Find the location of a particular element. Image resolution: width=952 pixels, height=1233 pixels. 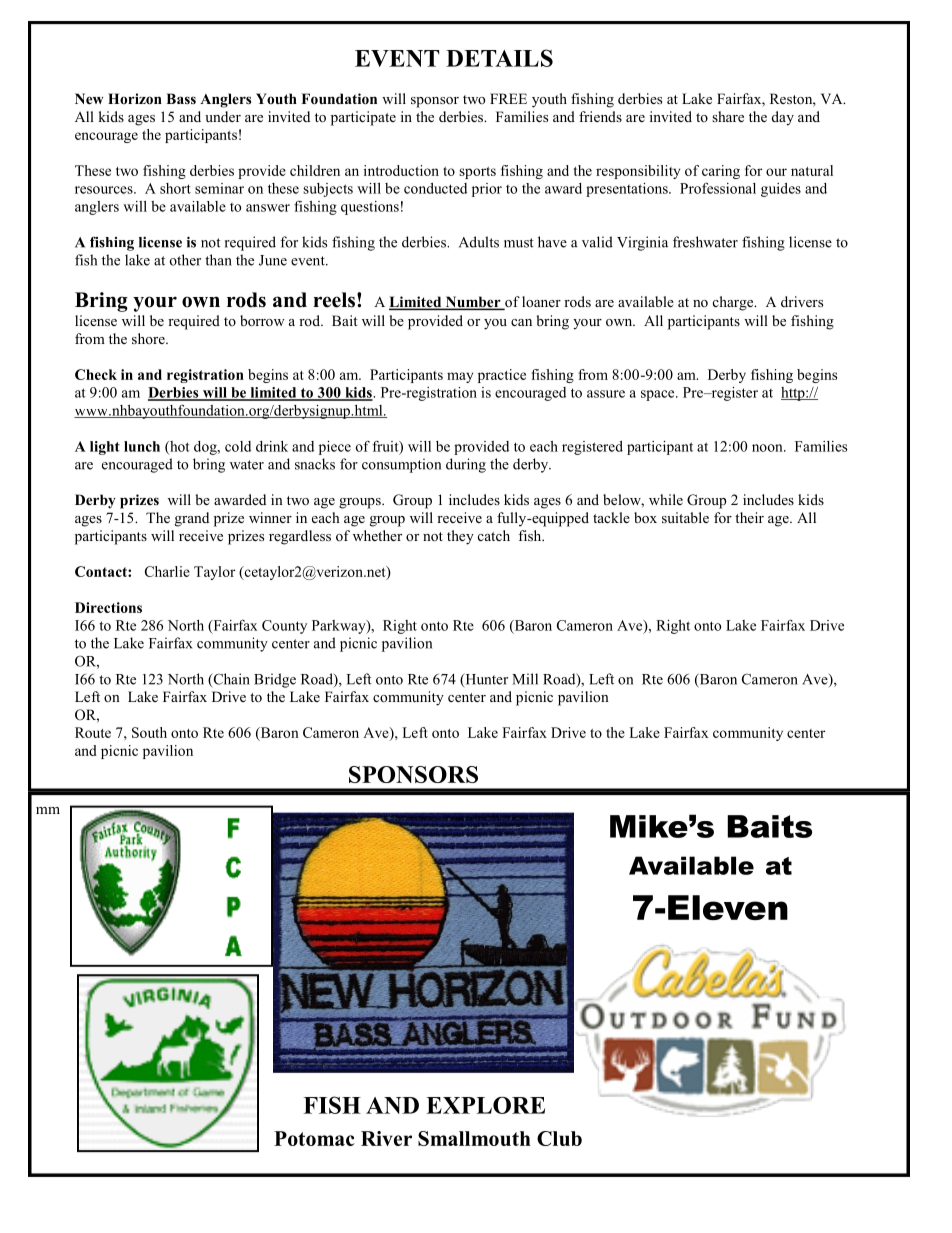

EXPLORE is located at coordinates (485, 1105).
